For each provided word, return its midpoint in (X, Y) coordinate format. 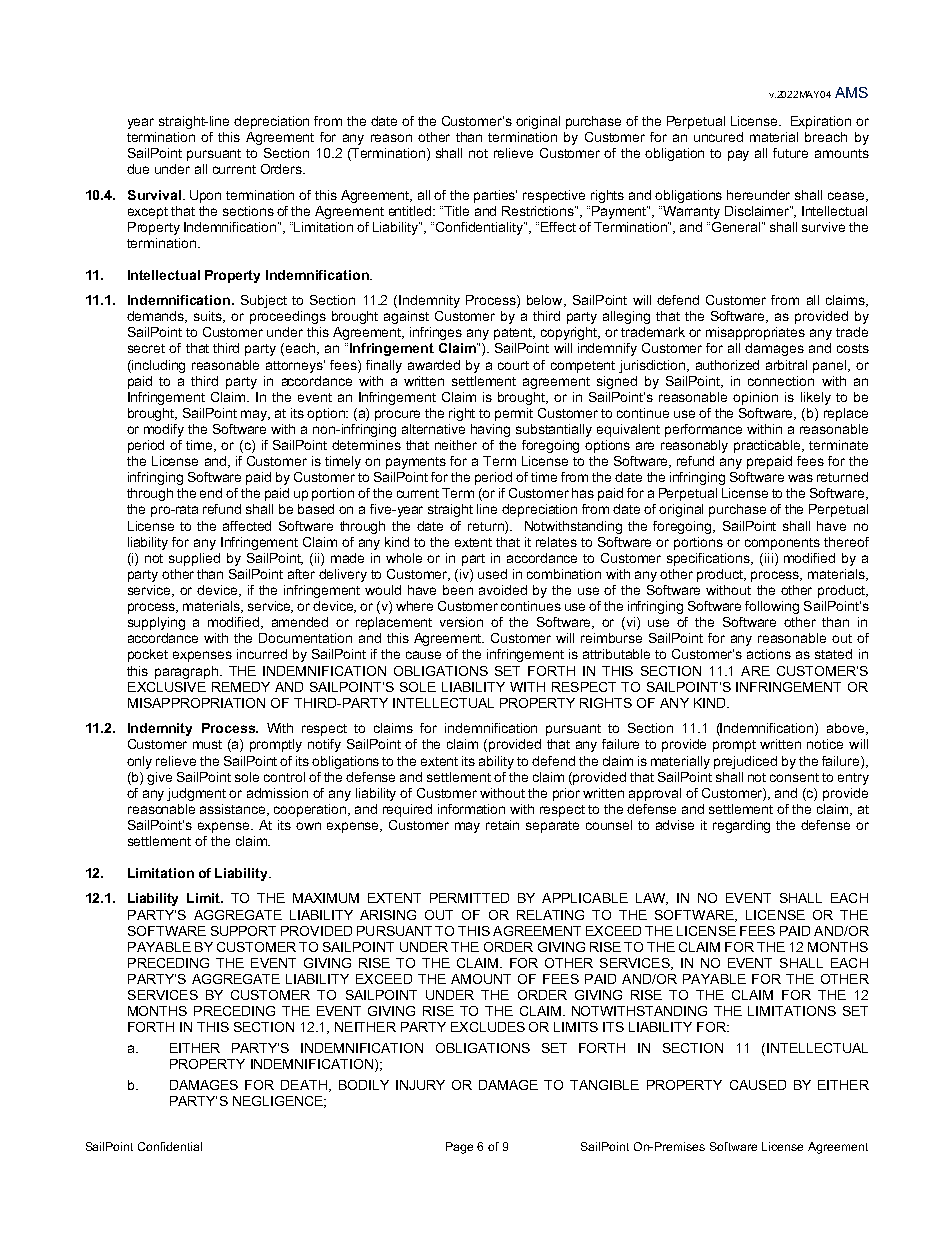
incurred (262, 654)
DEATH (304, 1085)
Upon (205, 196)
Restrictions (539, 211)
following (772, 607)
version (461, 622)
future (790, 153)
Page (459, 1148)
